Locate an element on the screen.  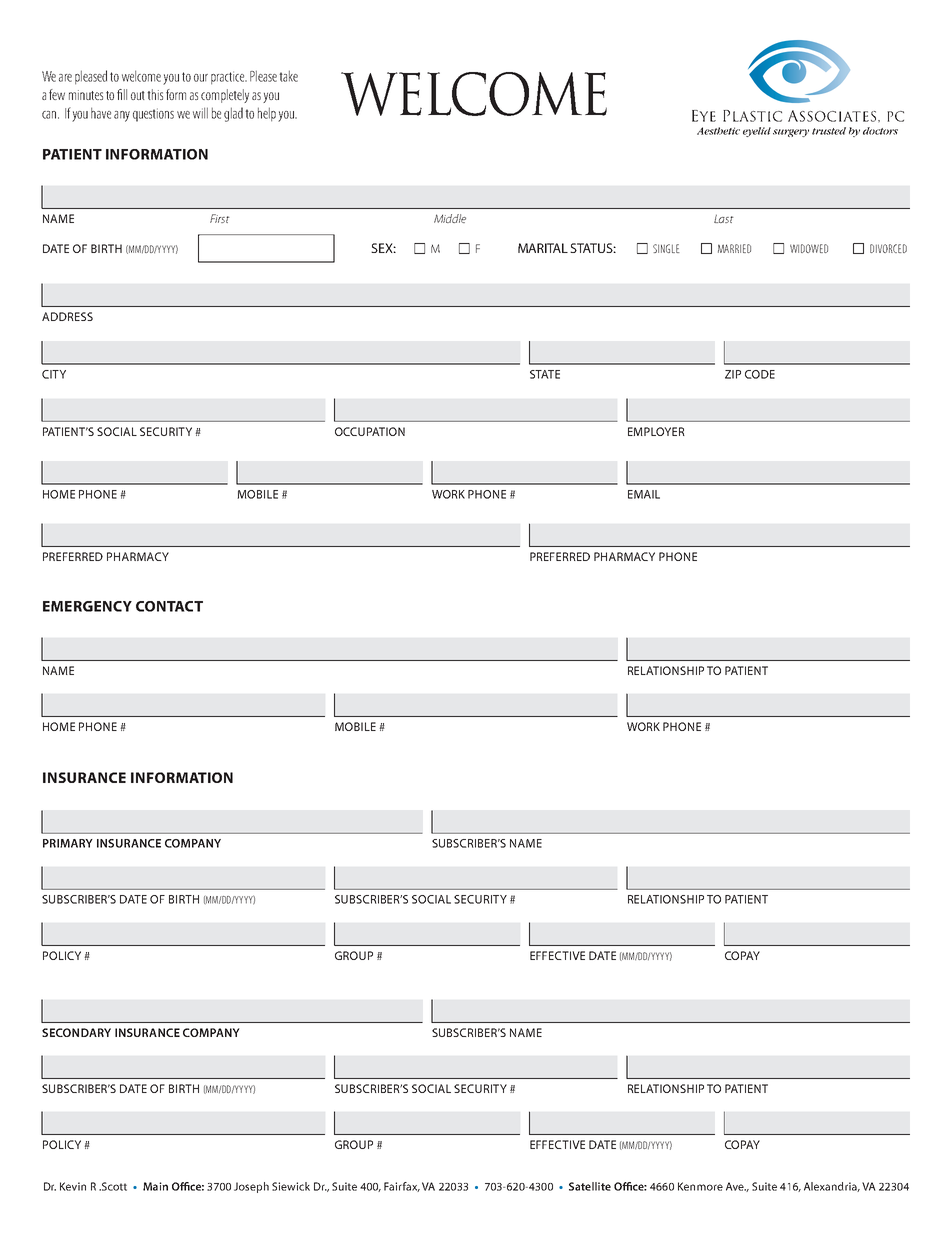
CITY is located at coordinates (54, 374).
